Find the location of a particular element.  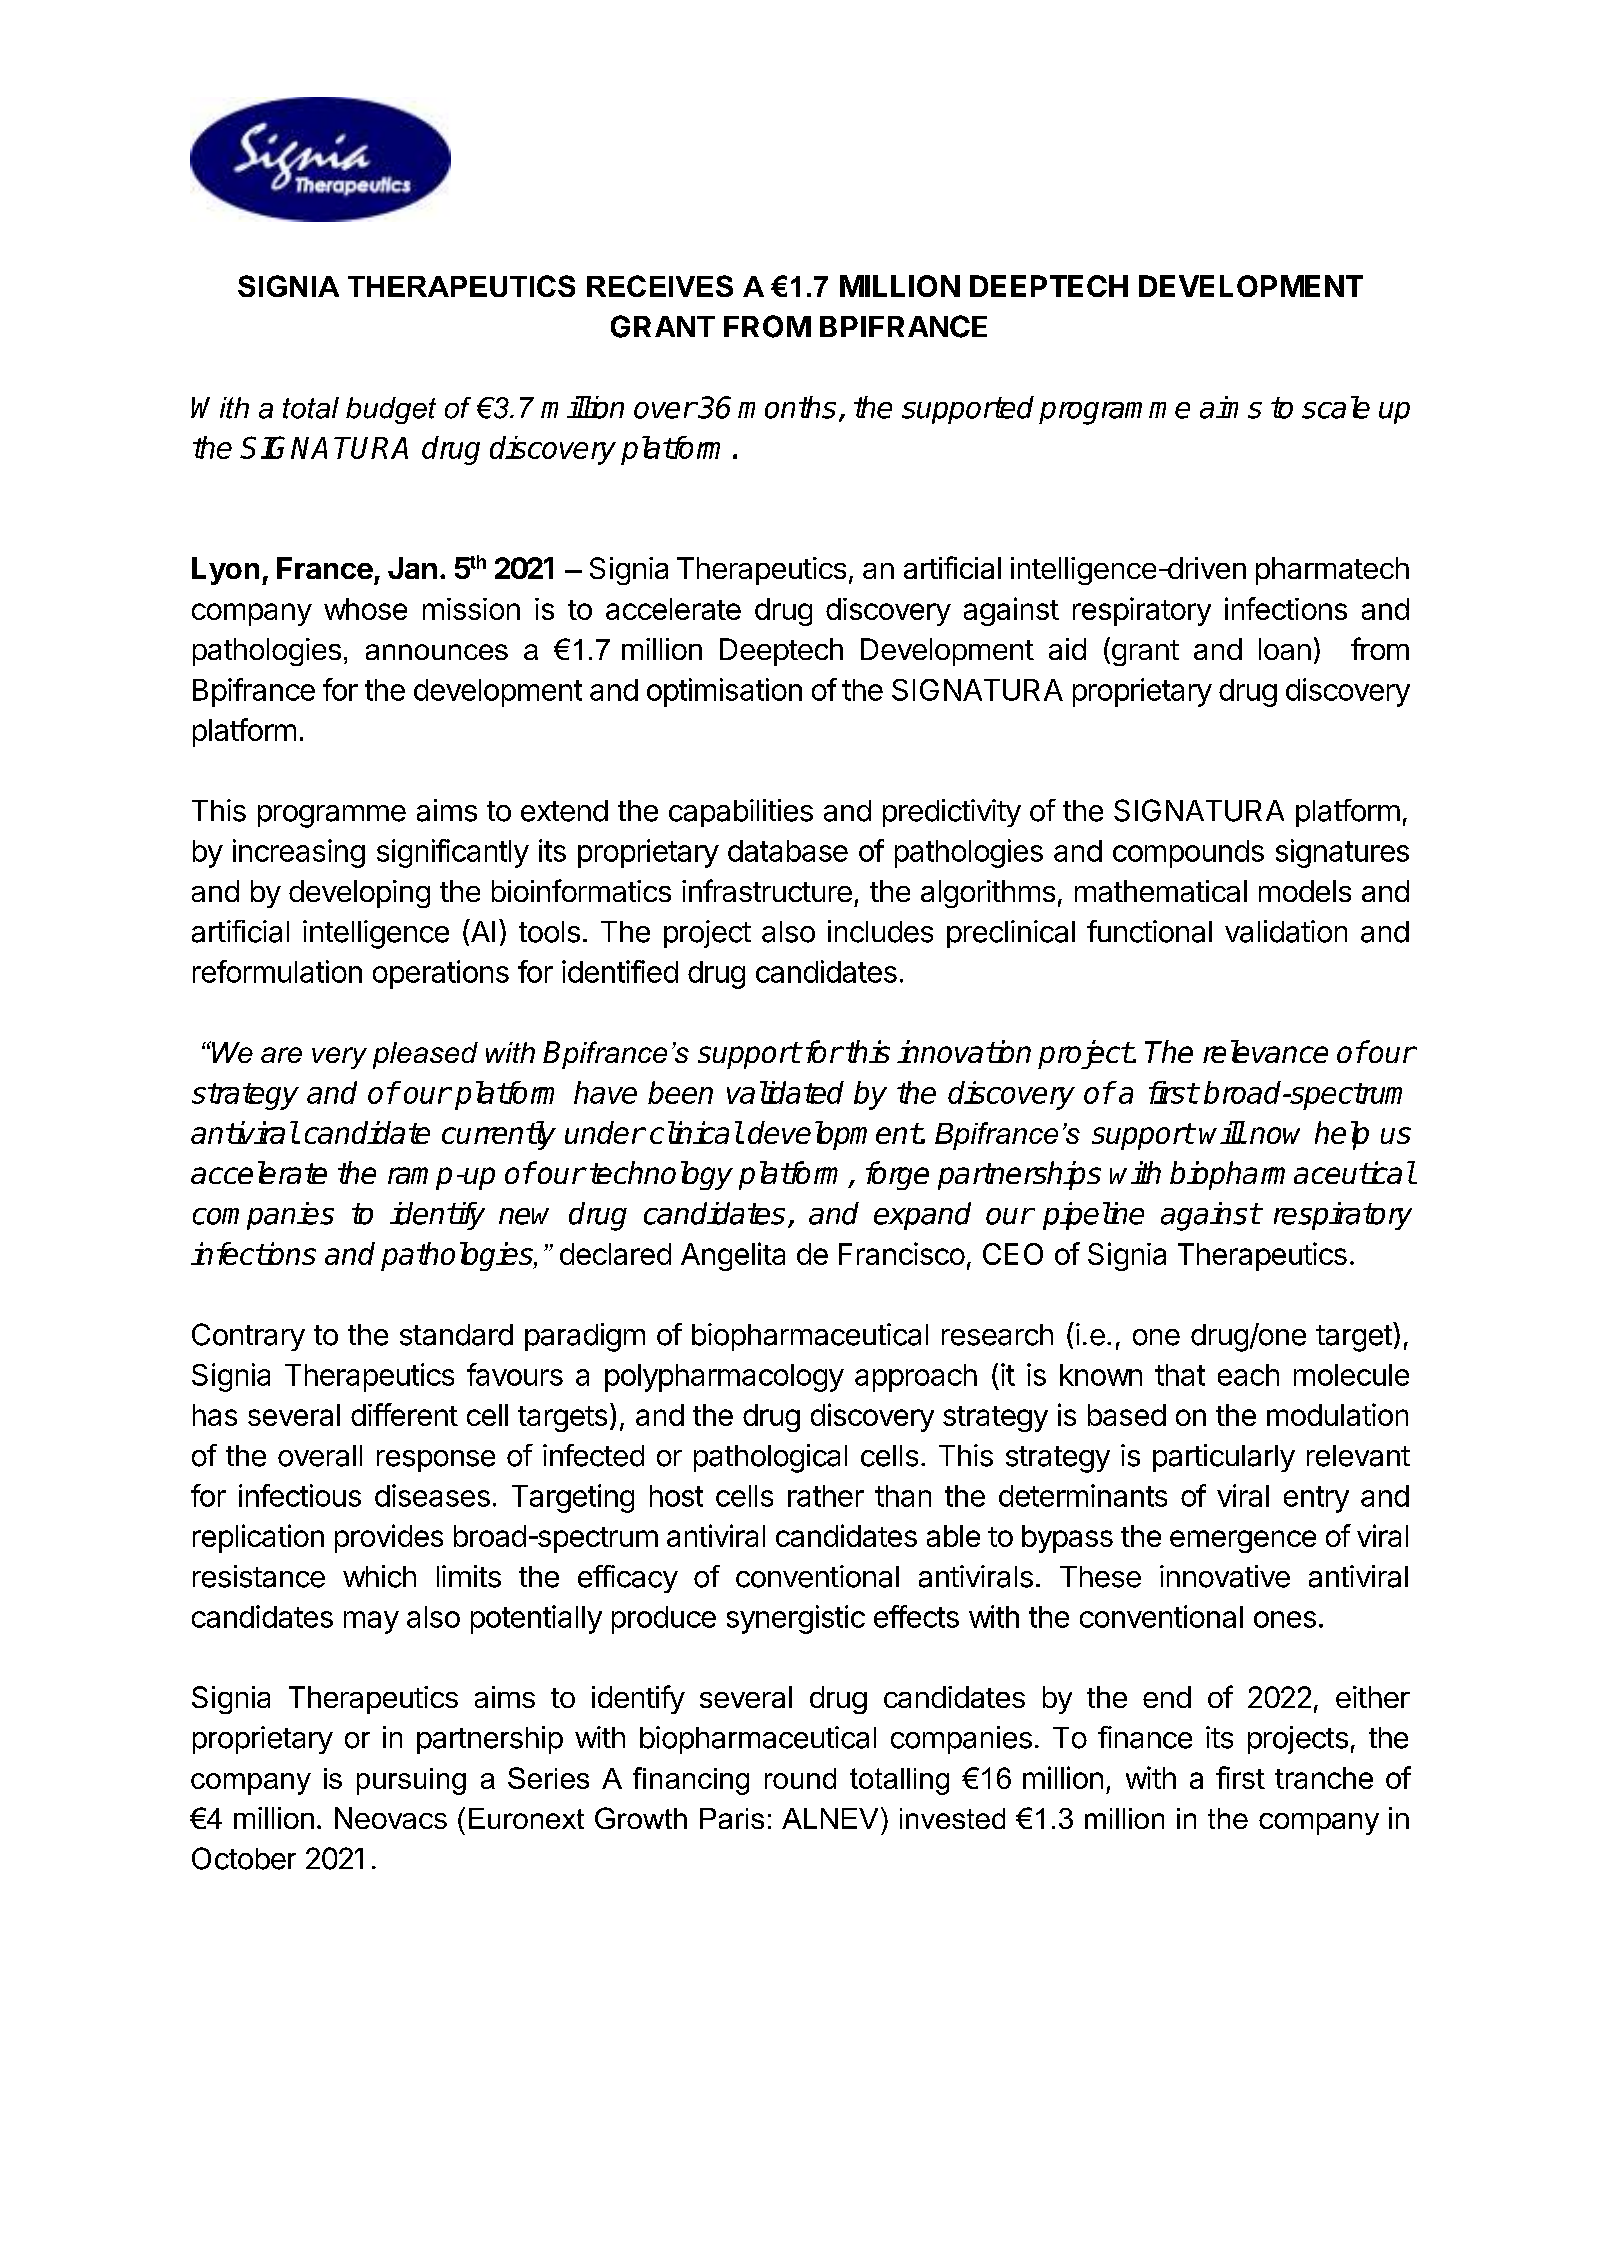

Angelita is located at coordinates (733, 1256).
